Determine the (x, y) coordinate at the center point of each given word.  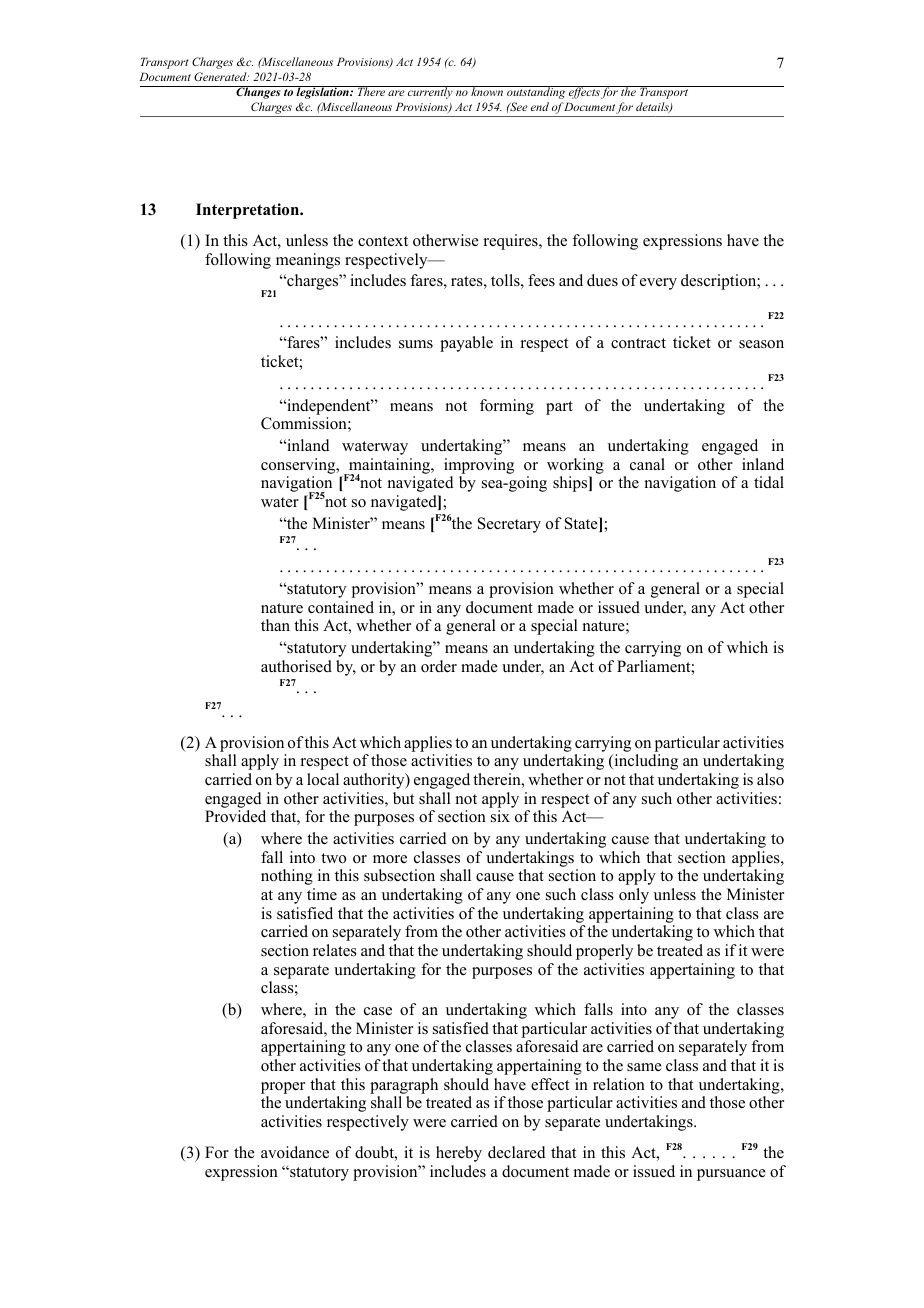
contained (341, 607)
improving (479, 466)
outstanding (536, 92)
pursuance (731, 1175)
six (500, 816)
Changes (258, 92)
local (323, 779)
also (770, 779)
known (487, 91)
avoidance (295, 1152)
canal (647, 464)
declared (517, 1152)
